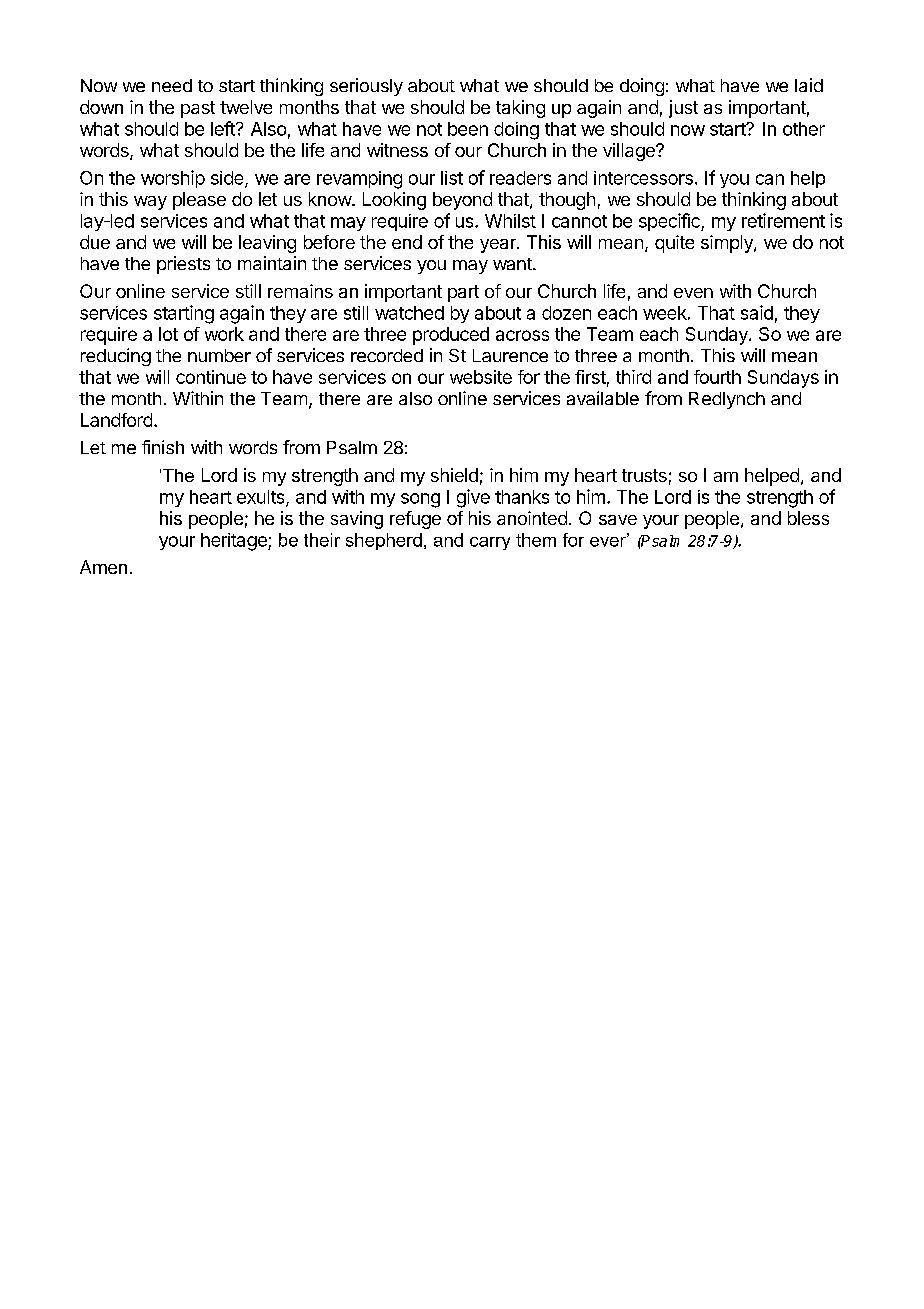  I want to click on intercessors, so click(643, 178).
